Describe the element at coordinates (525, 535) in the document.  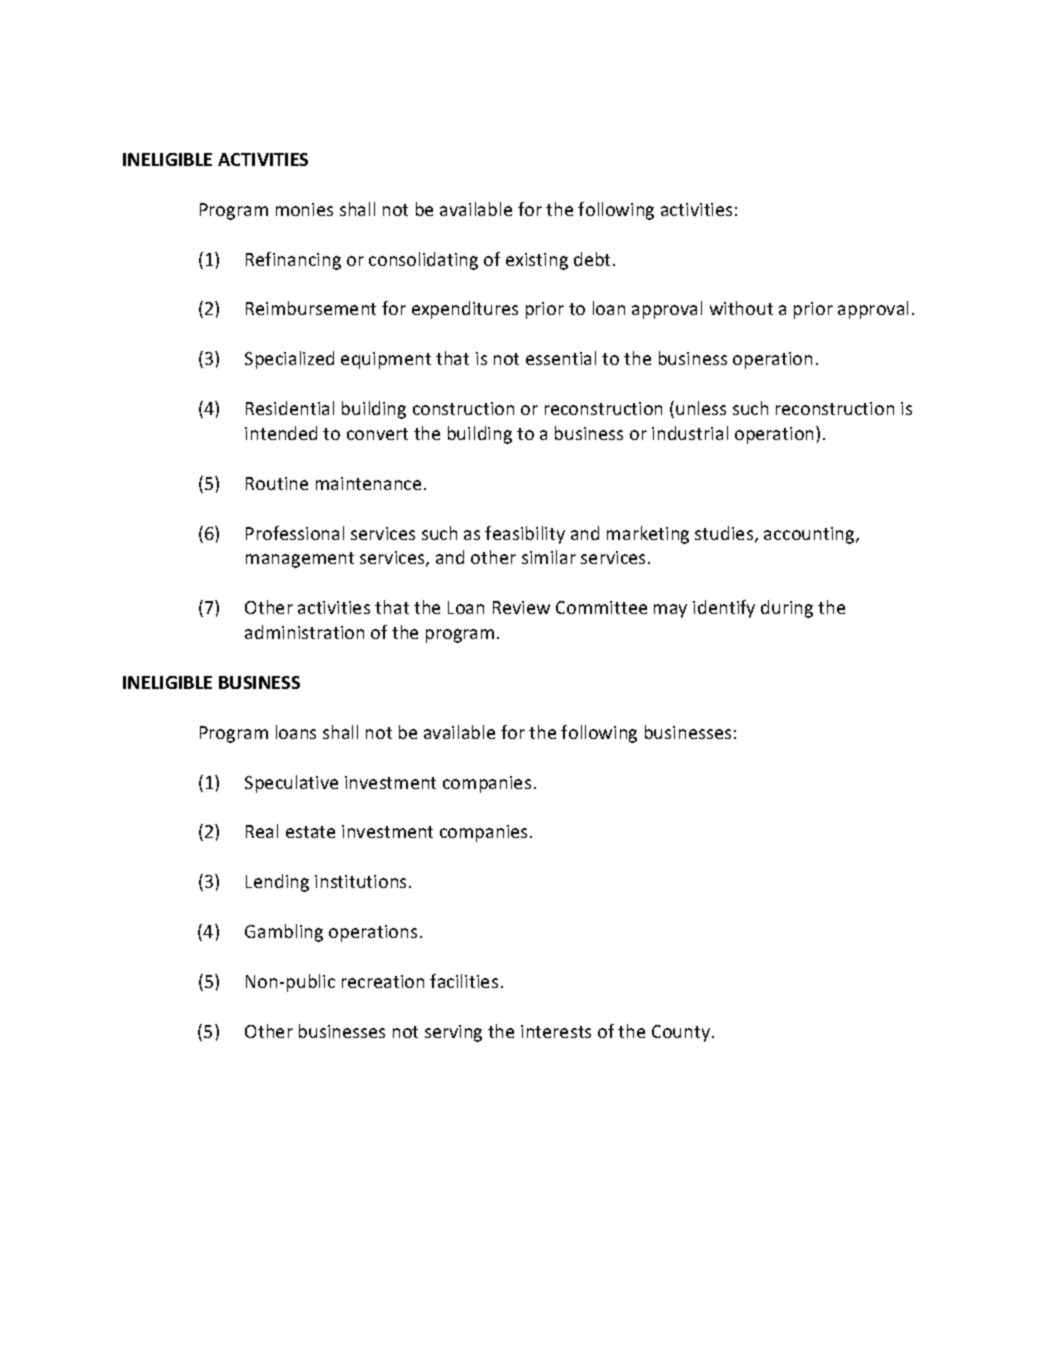
I see `feasibility` at that location.
